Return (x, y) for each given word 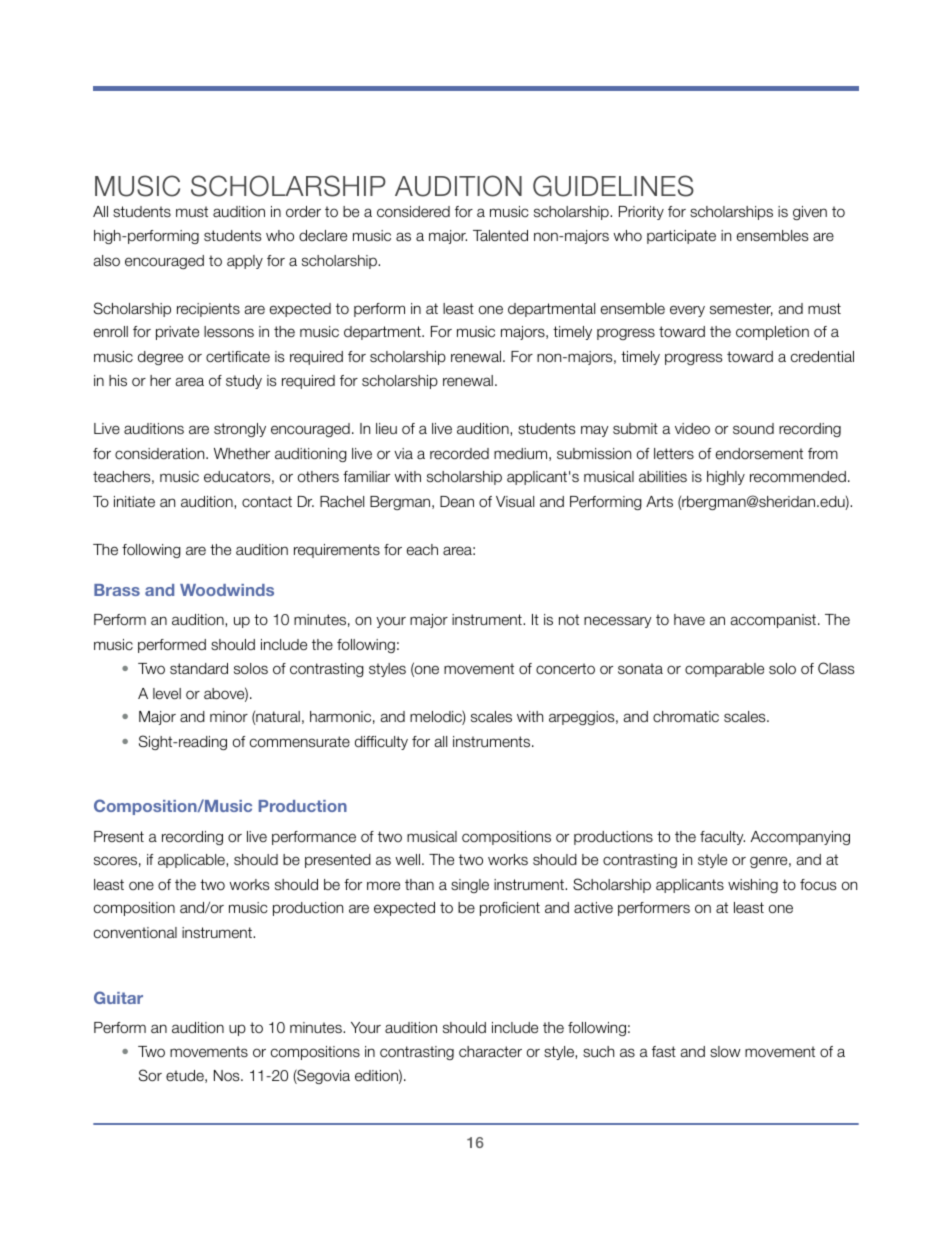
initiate (134, 501)
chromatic (686, 717)
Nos (228, 1075)
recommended (798, 477)
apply (245, 262)
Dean (457, 501)
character (490, 1051)
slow (725, 1052)
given (810, 213)
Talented (500, 235)
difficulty (381, 743)
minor (229, 716)
